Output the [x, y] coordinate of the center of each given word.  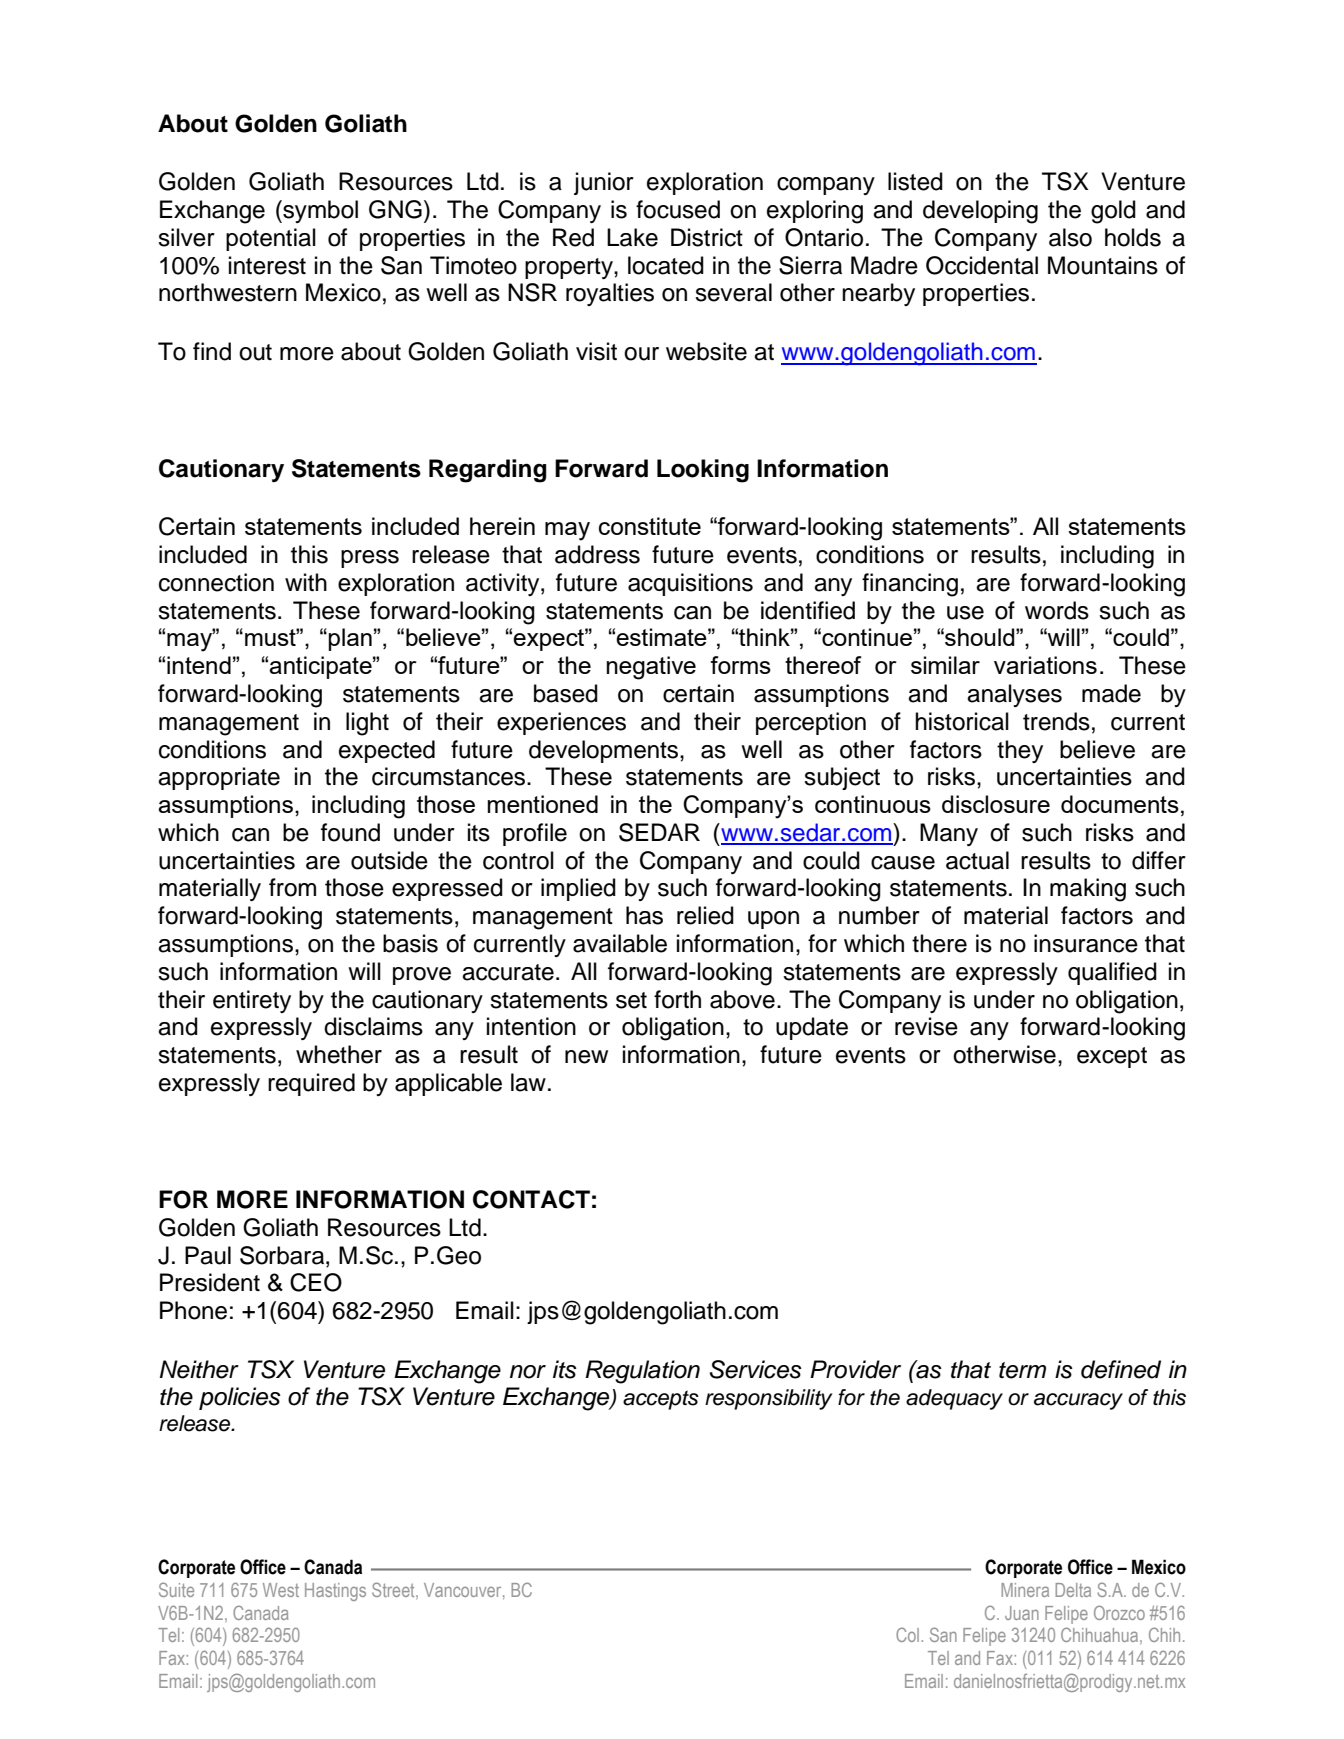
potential [271, 239]
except [1112, 1057]
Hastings [335, 1592]
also [1070, 237]
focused [678, 209]
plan [350, 639]
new [586, 1057]
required [311, 1084]
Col [907, 1634]
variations [1045, 665]
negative [651, 668]
